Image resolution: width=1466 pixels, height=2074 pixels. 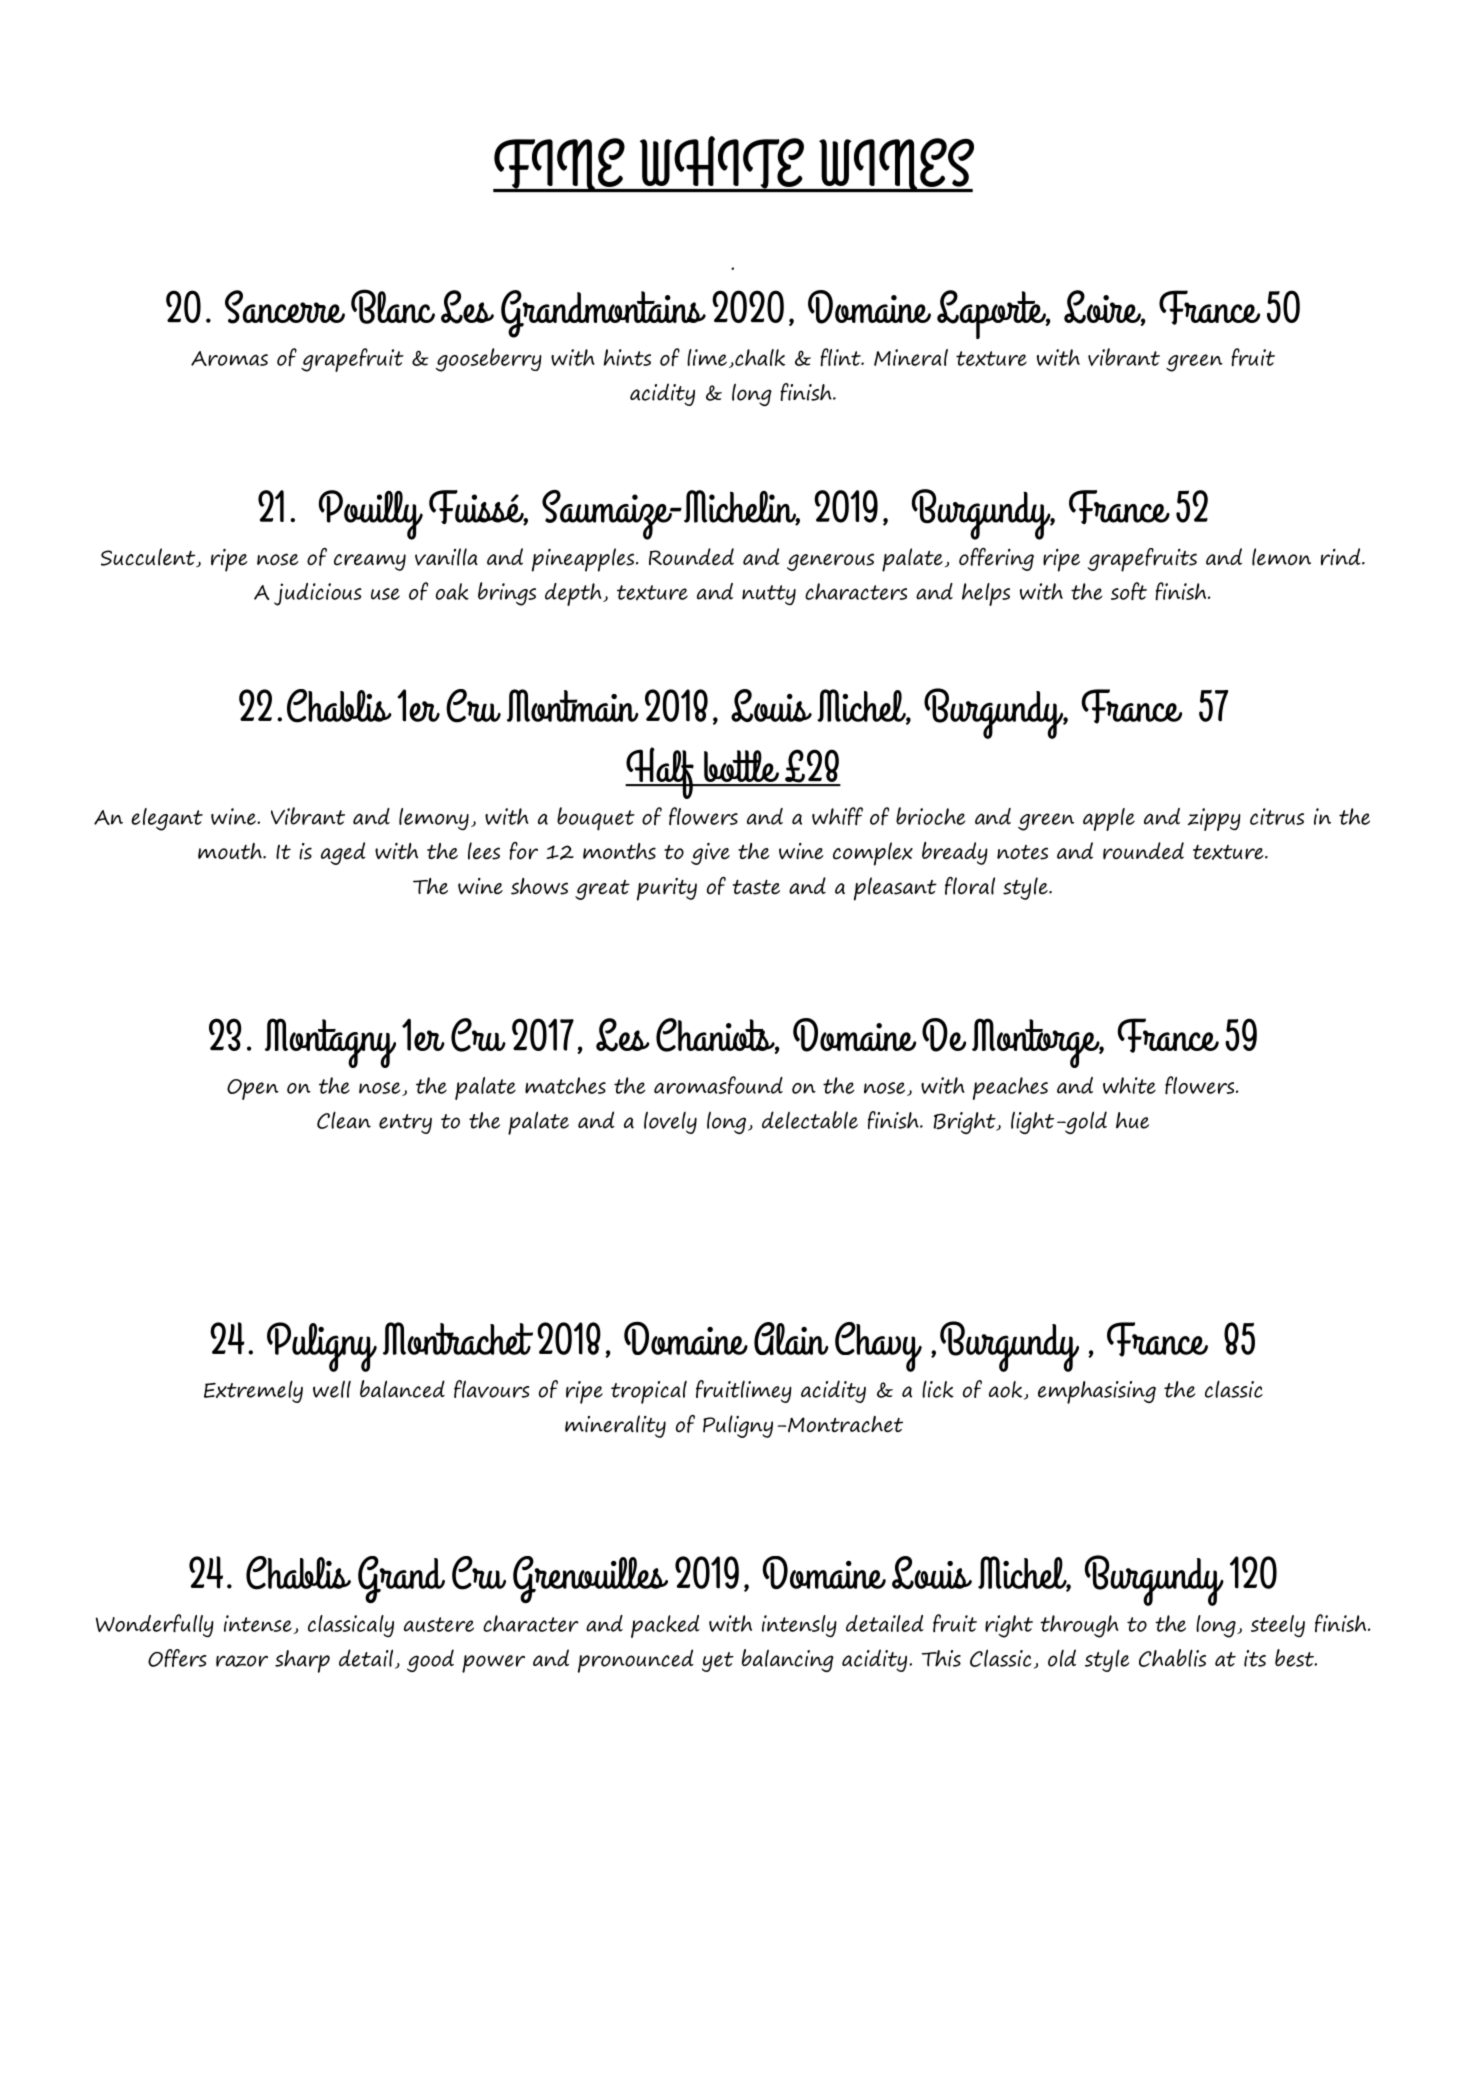 I want to click on delectable, so click(x=810, y=1120).
